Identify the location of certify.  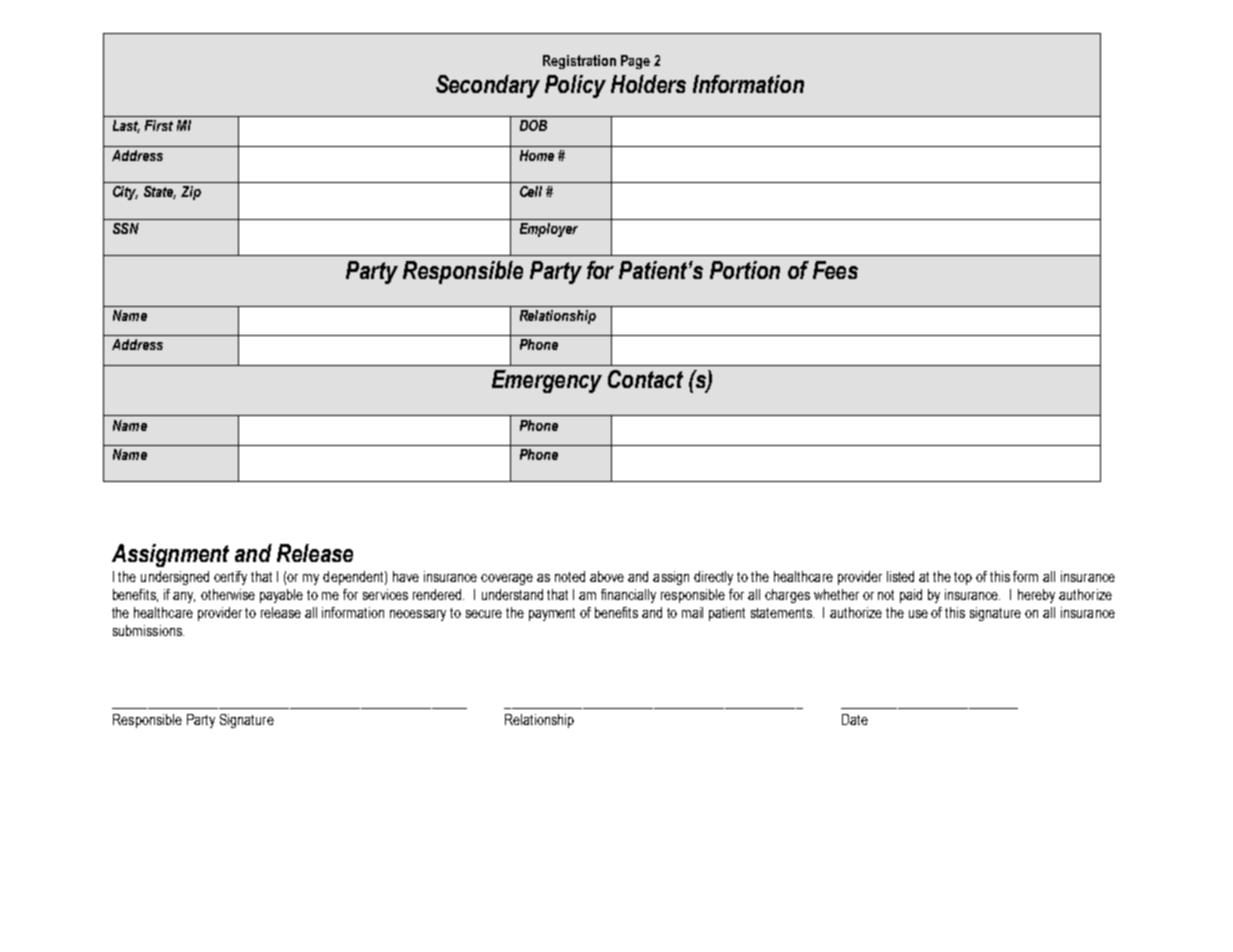
(230, 578).
